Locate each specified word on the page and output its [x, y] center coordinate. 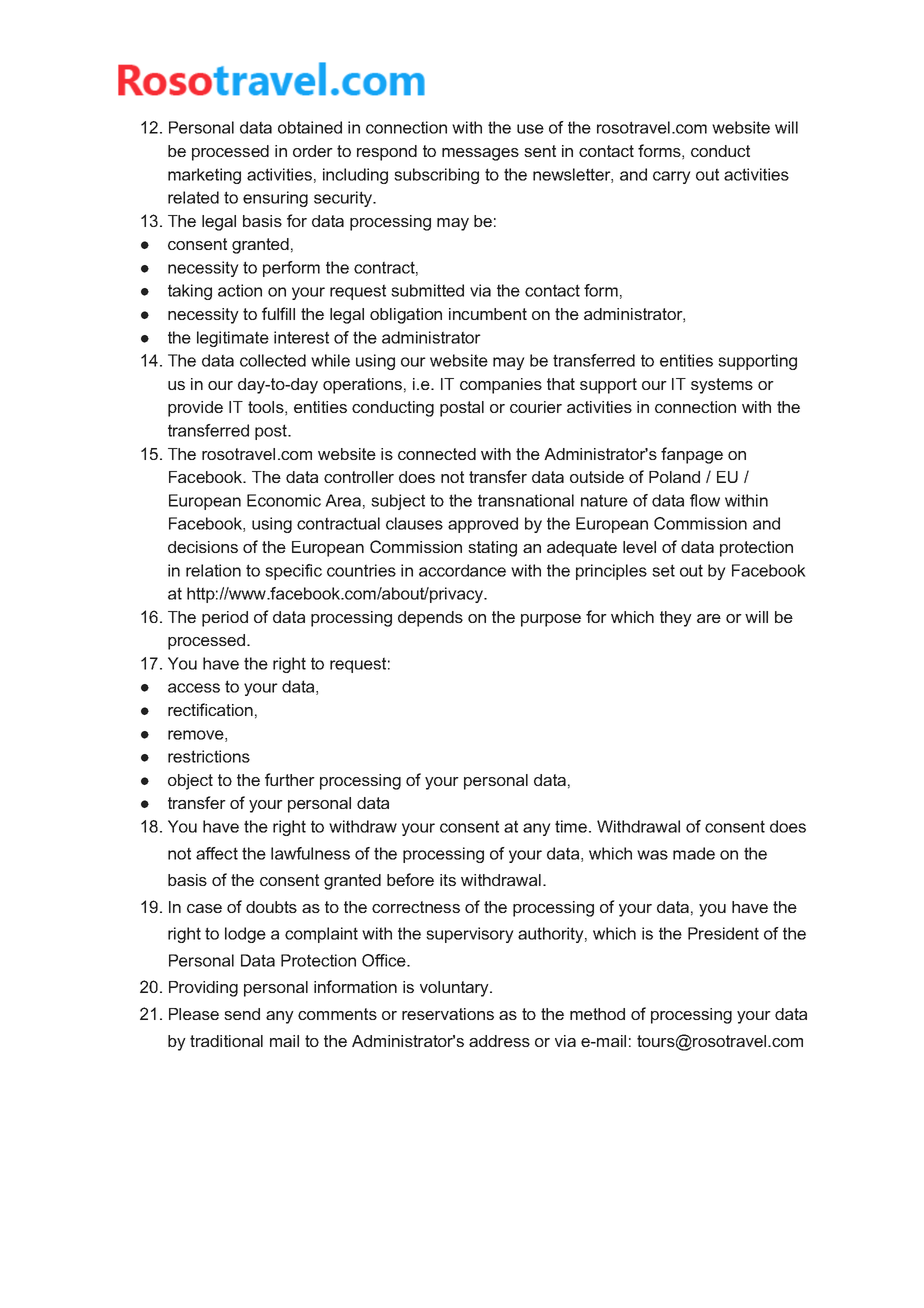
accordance [462, 570]
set [663, 570]
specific [293, 572]
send [242, 1014]
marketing [204, 176]
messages [480, 154]
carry [672, 177]
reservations [448, 1014]
